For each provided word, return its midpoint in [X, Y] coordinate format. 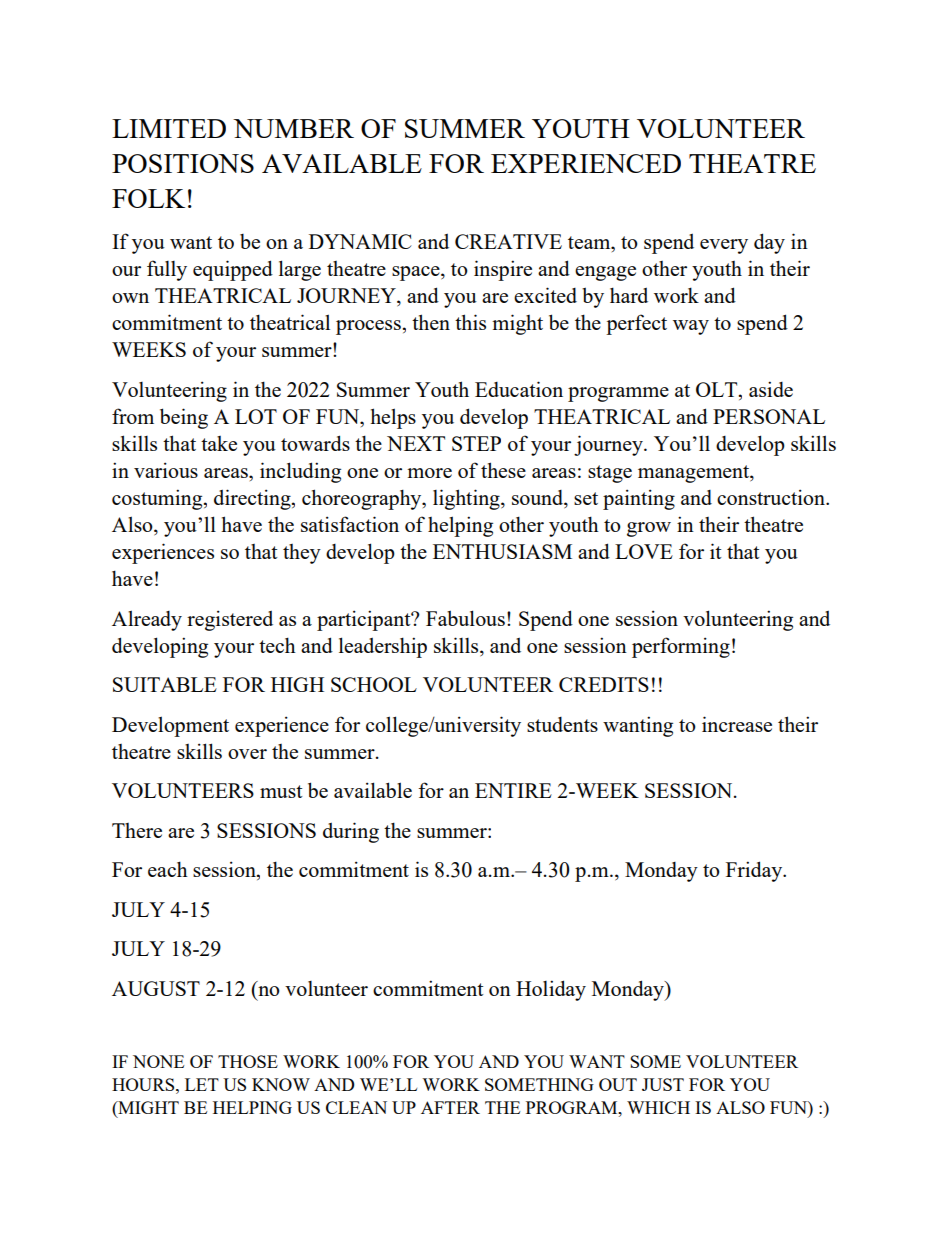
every [724, 246]
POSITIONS [183, 163]
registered [230, 620]
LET [202, 1084]
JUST [663, 1084]
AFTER [450, 1107]
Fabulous [465, 618]
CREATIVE [508, 241]
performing [681, 647]
